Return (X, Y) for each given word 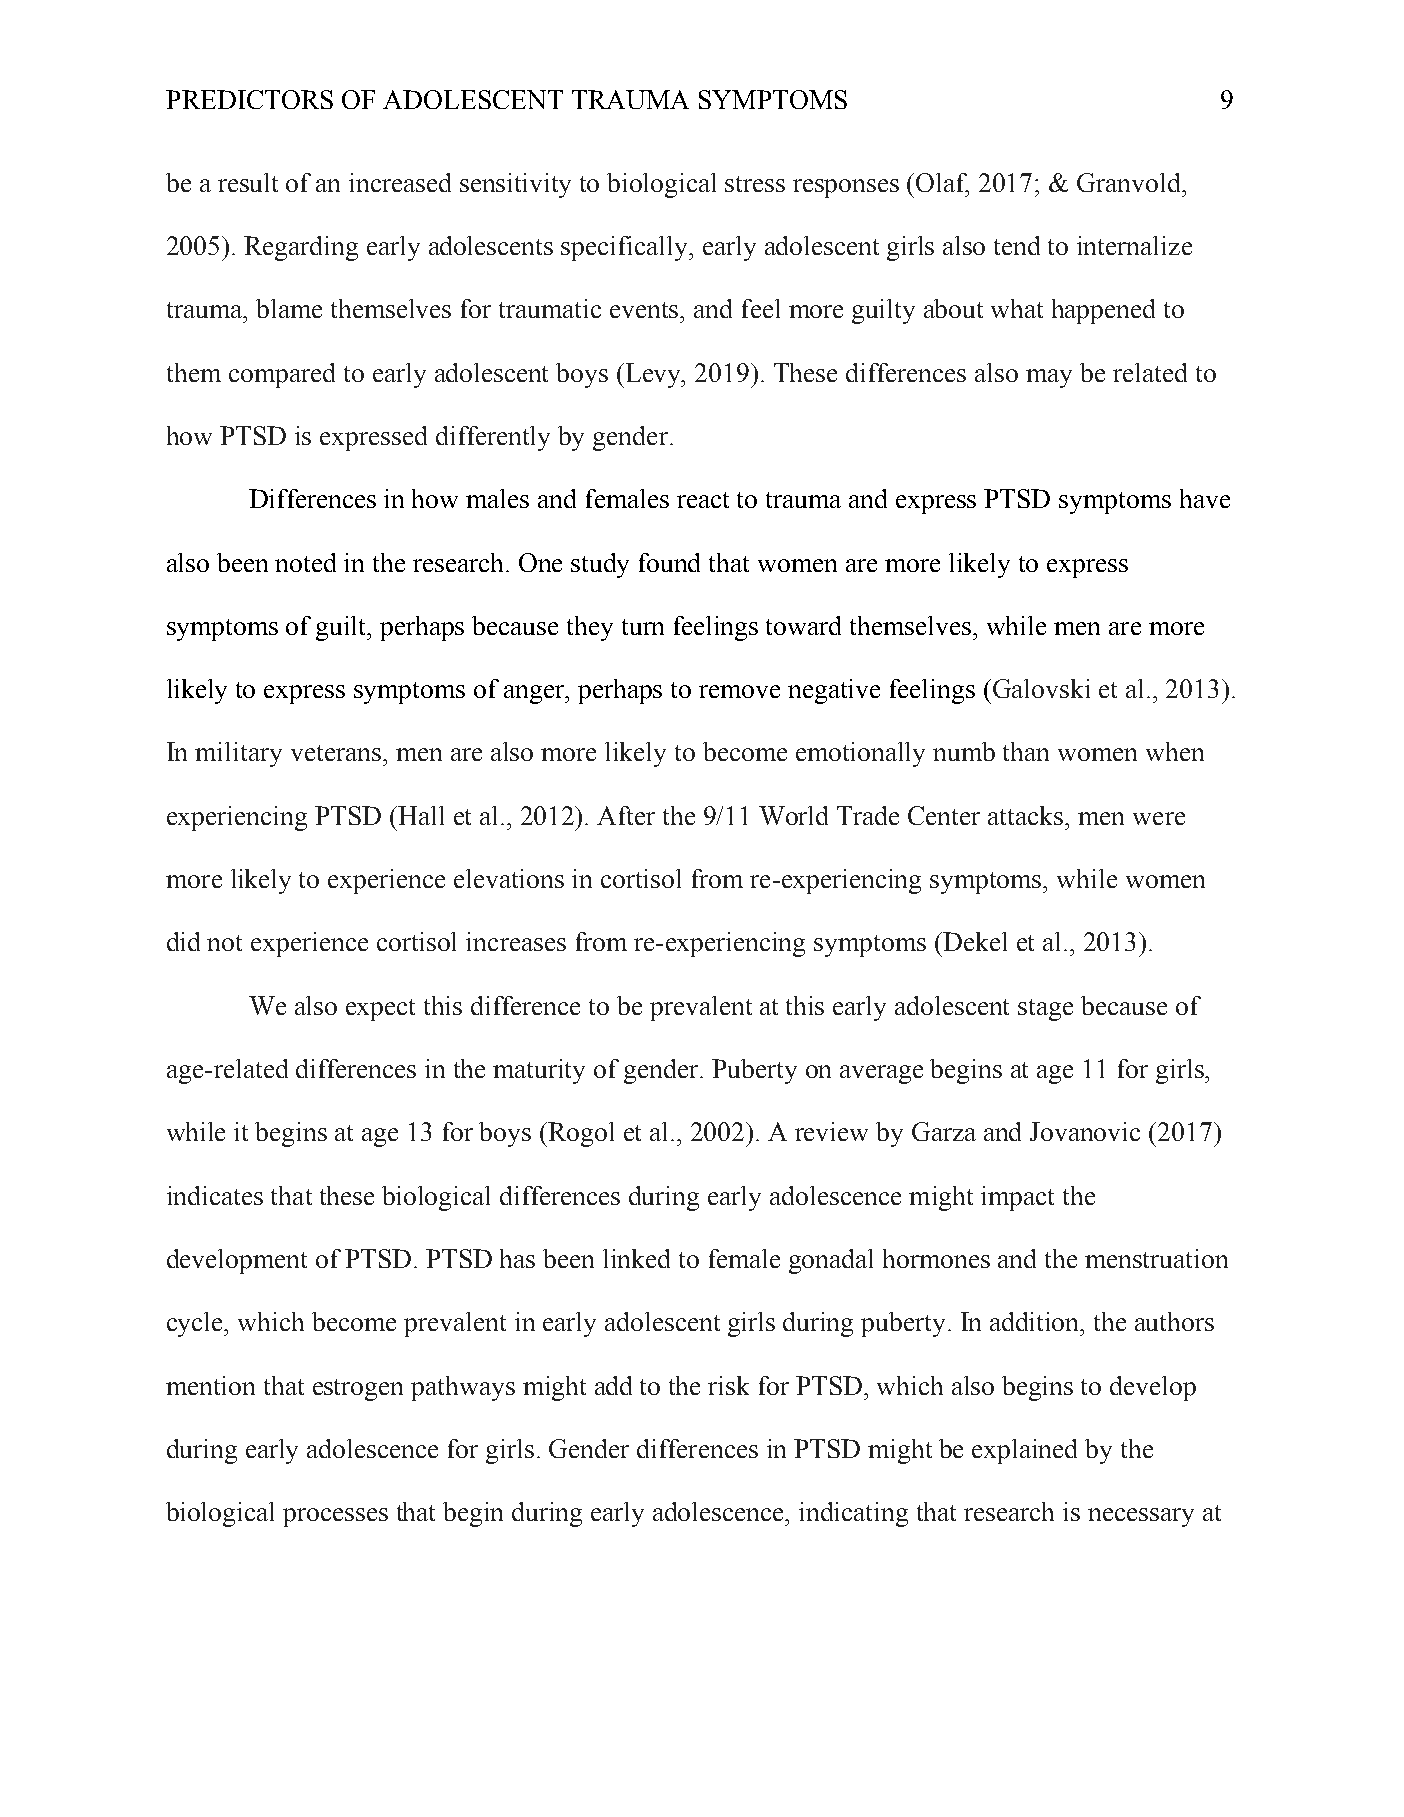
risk (728, 1385)
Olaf (942, 183)
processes (335, 1517)
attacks (1027, 815)
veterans (336, 753)
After (626, 815)
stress (755, 184)
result (248, 182)
